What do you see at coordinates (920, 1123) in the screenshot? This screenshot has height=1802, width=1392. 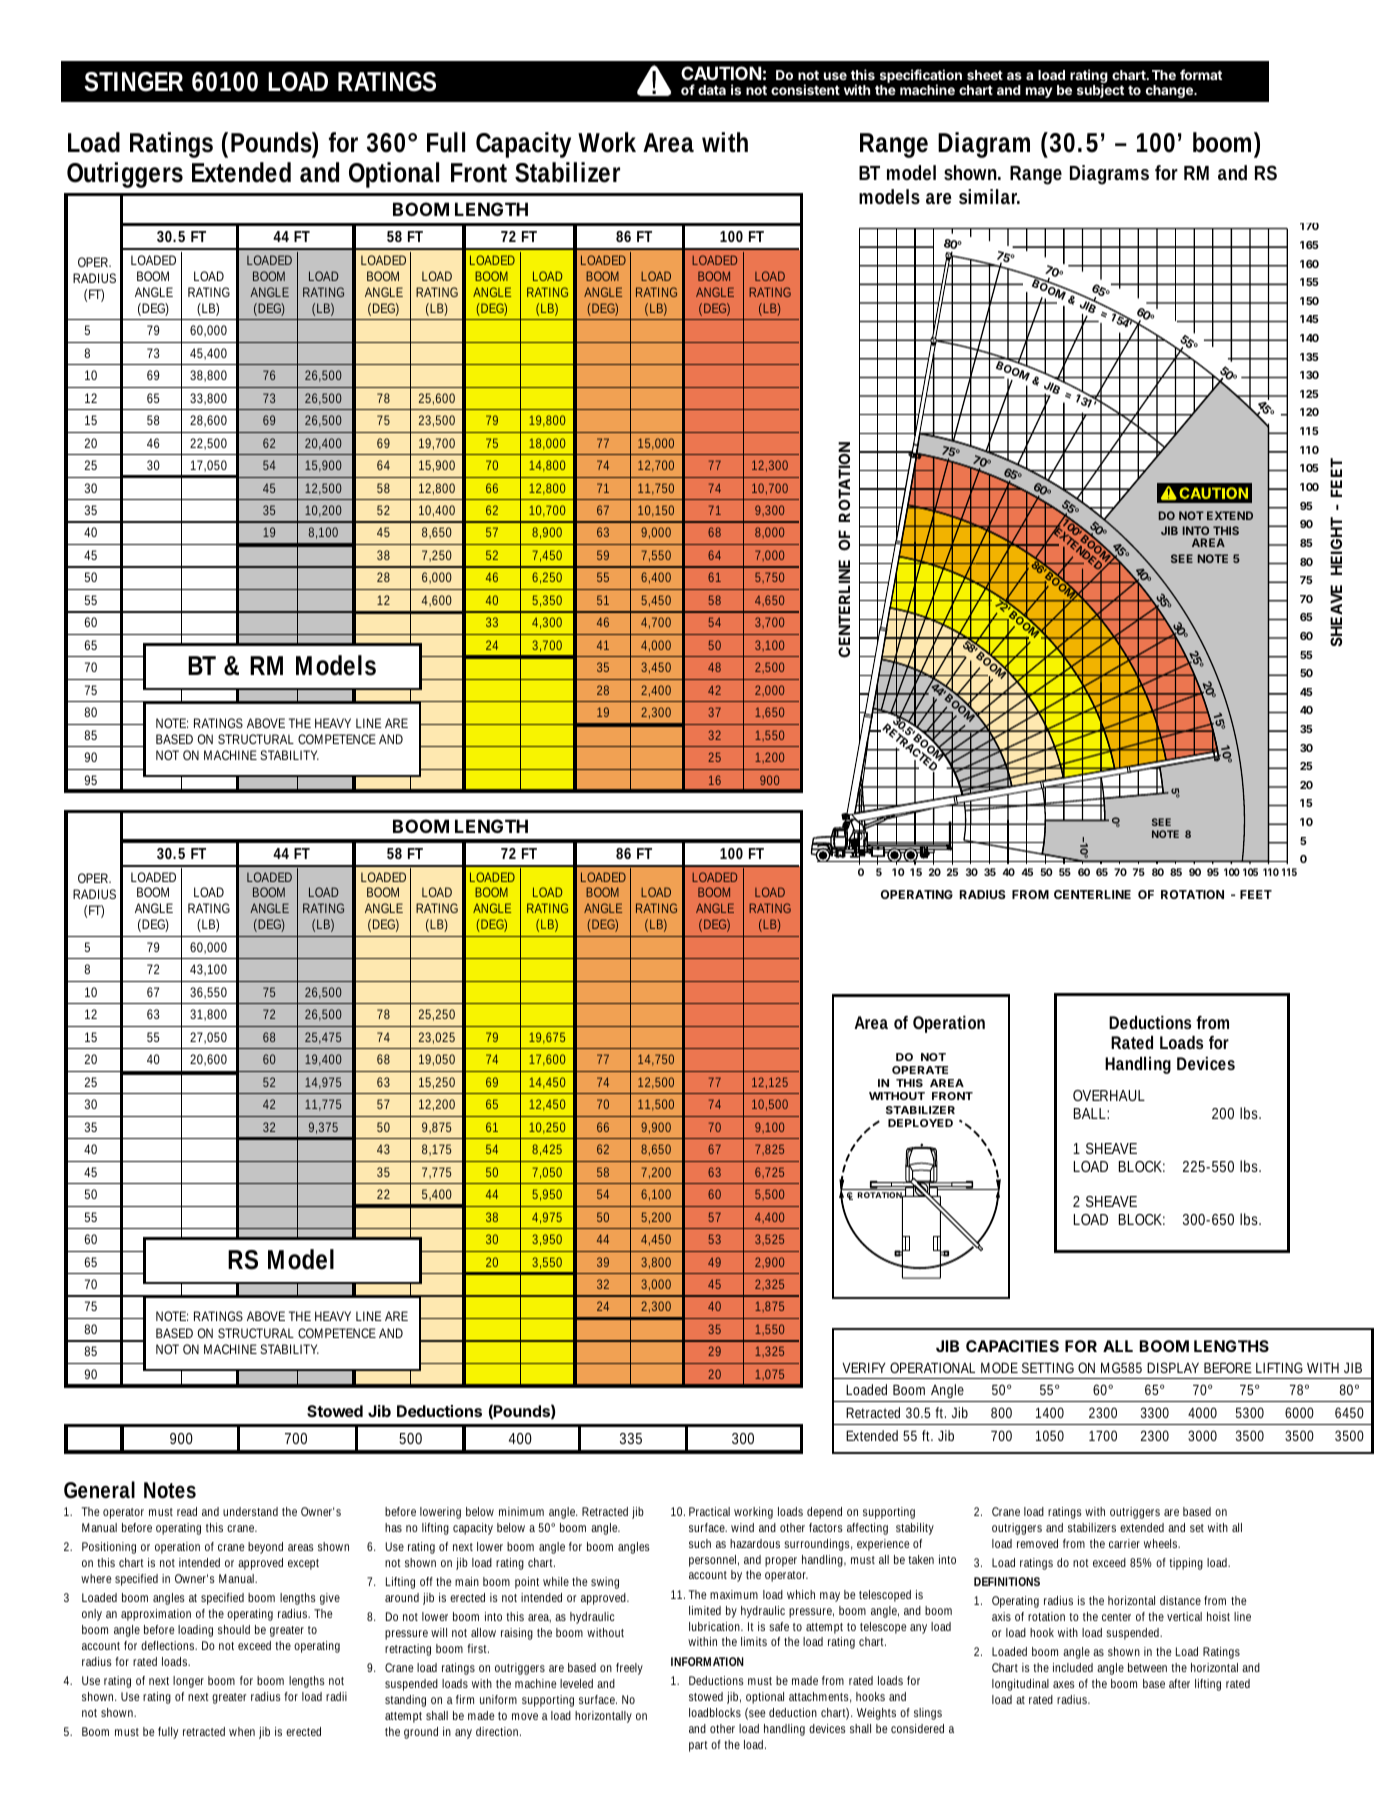 I see `DEPLOYED` at bounding box center [920, 1123].
